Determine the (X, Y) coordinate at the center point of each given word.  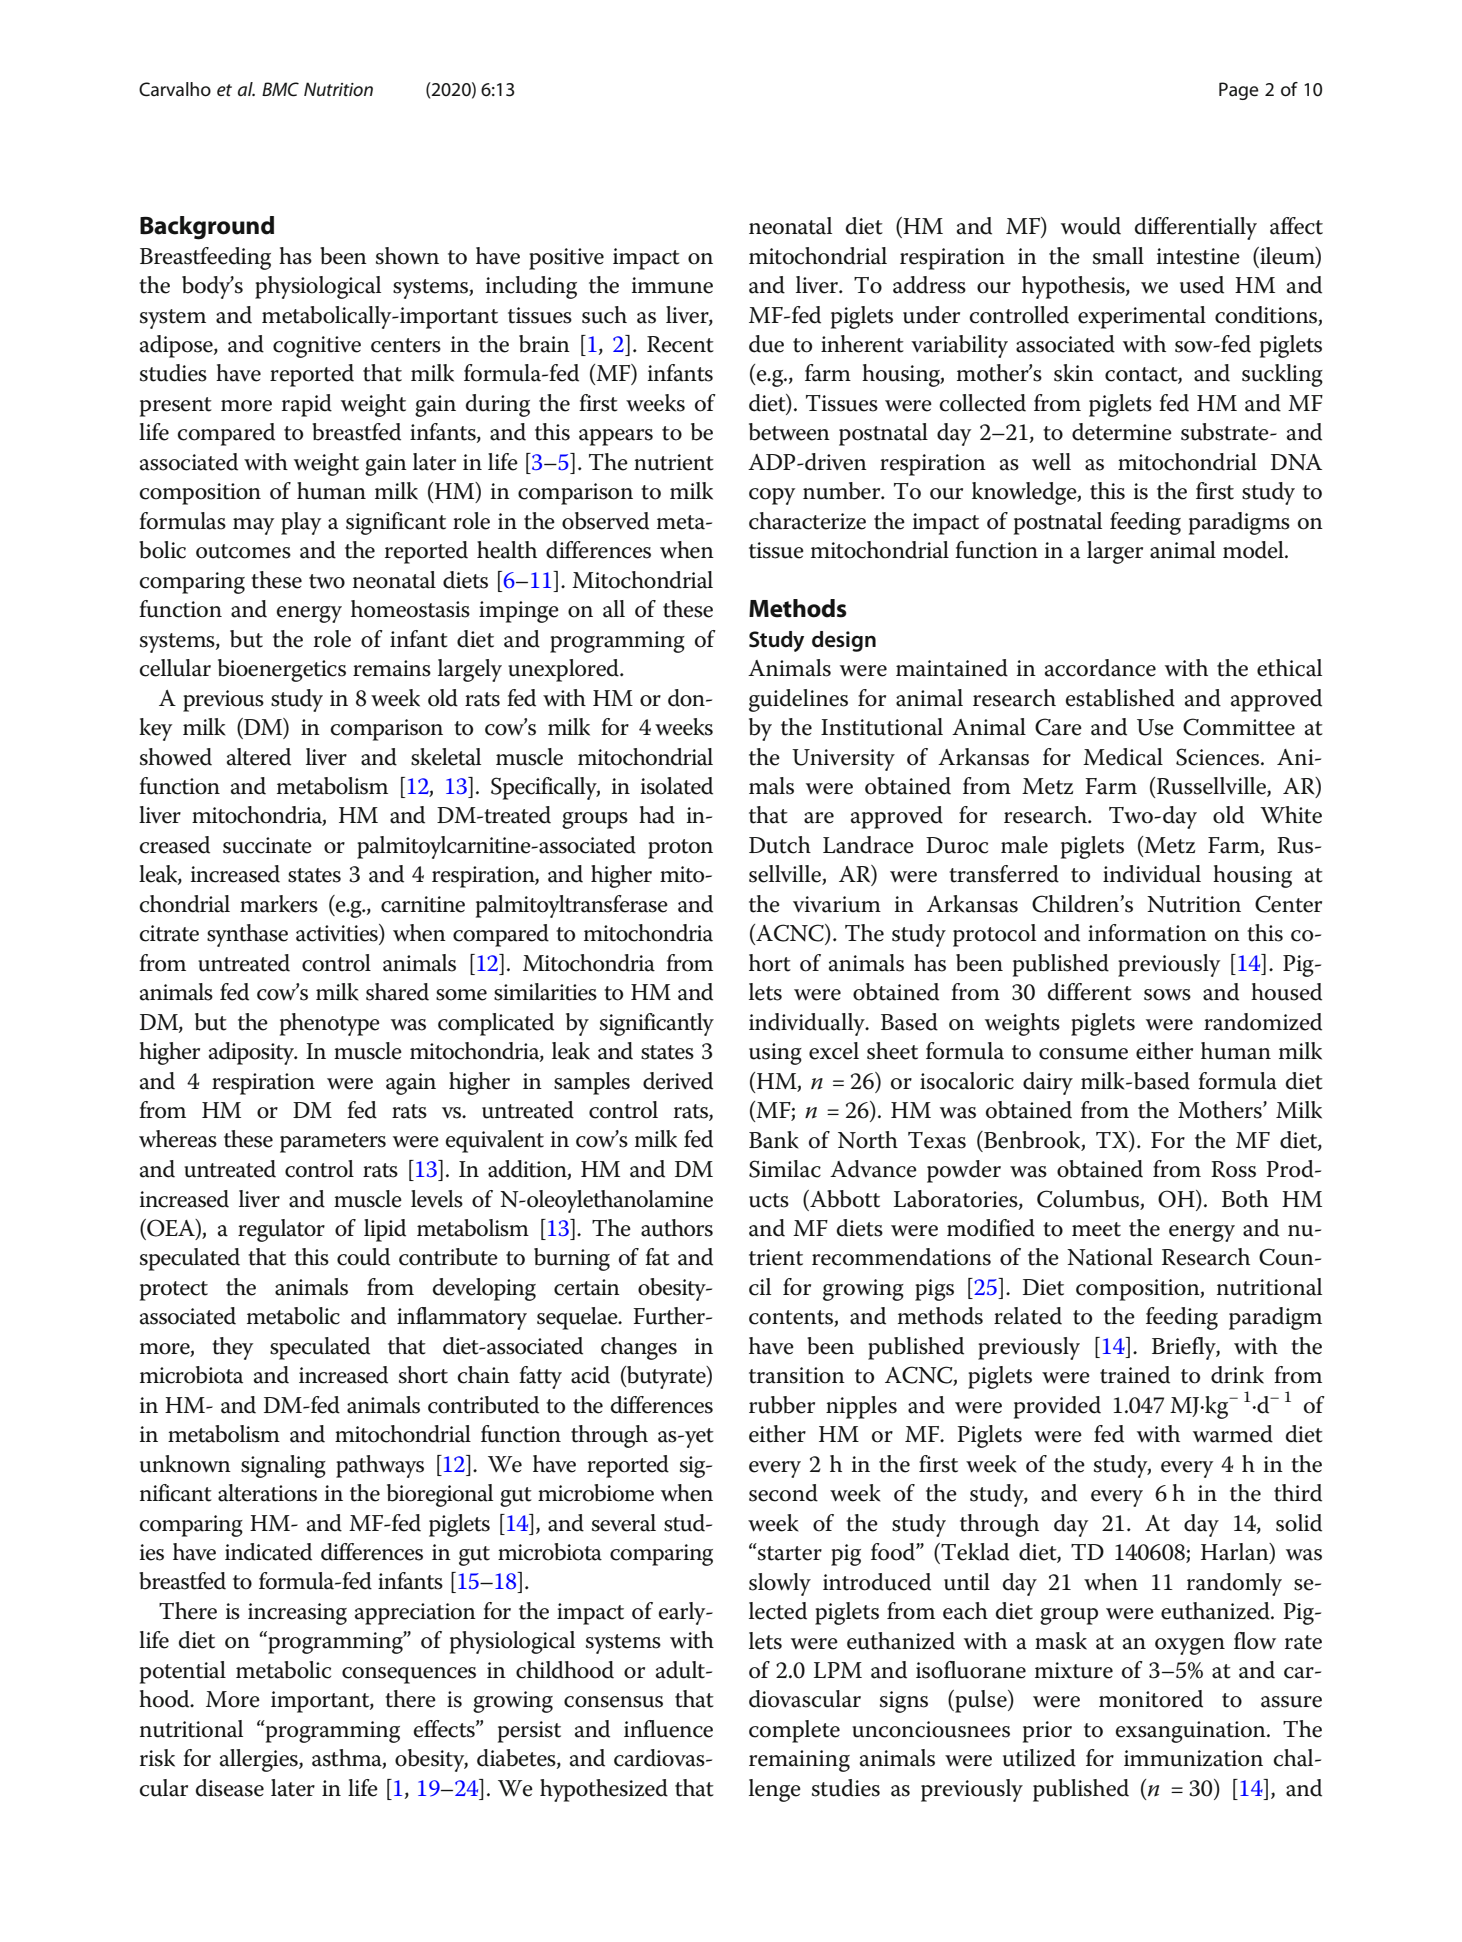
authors (677, 1228)
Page (1239, 91)
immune (672, 285)
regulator (281, 1230)
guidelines (798, 700)
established (1120, 698)
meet (1096, 1229)
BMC (280, 89)
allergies (260, 1760)
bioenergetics (282, 670)
